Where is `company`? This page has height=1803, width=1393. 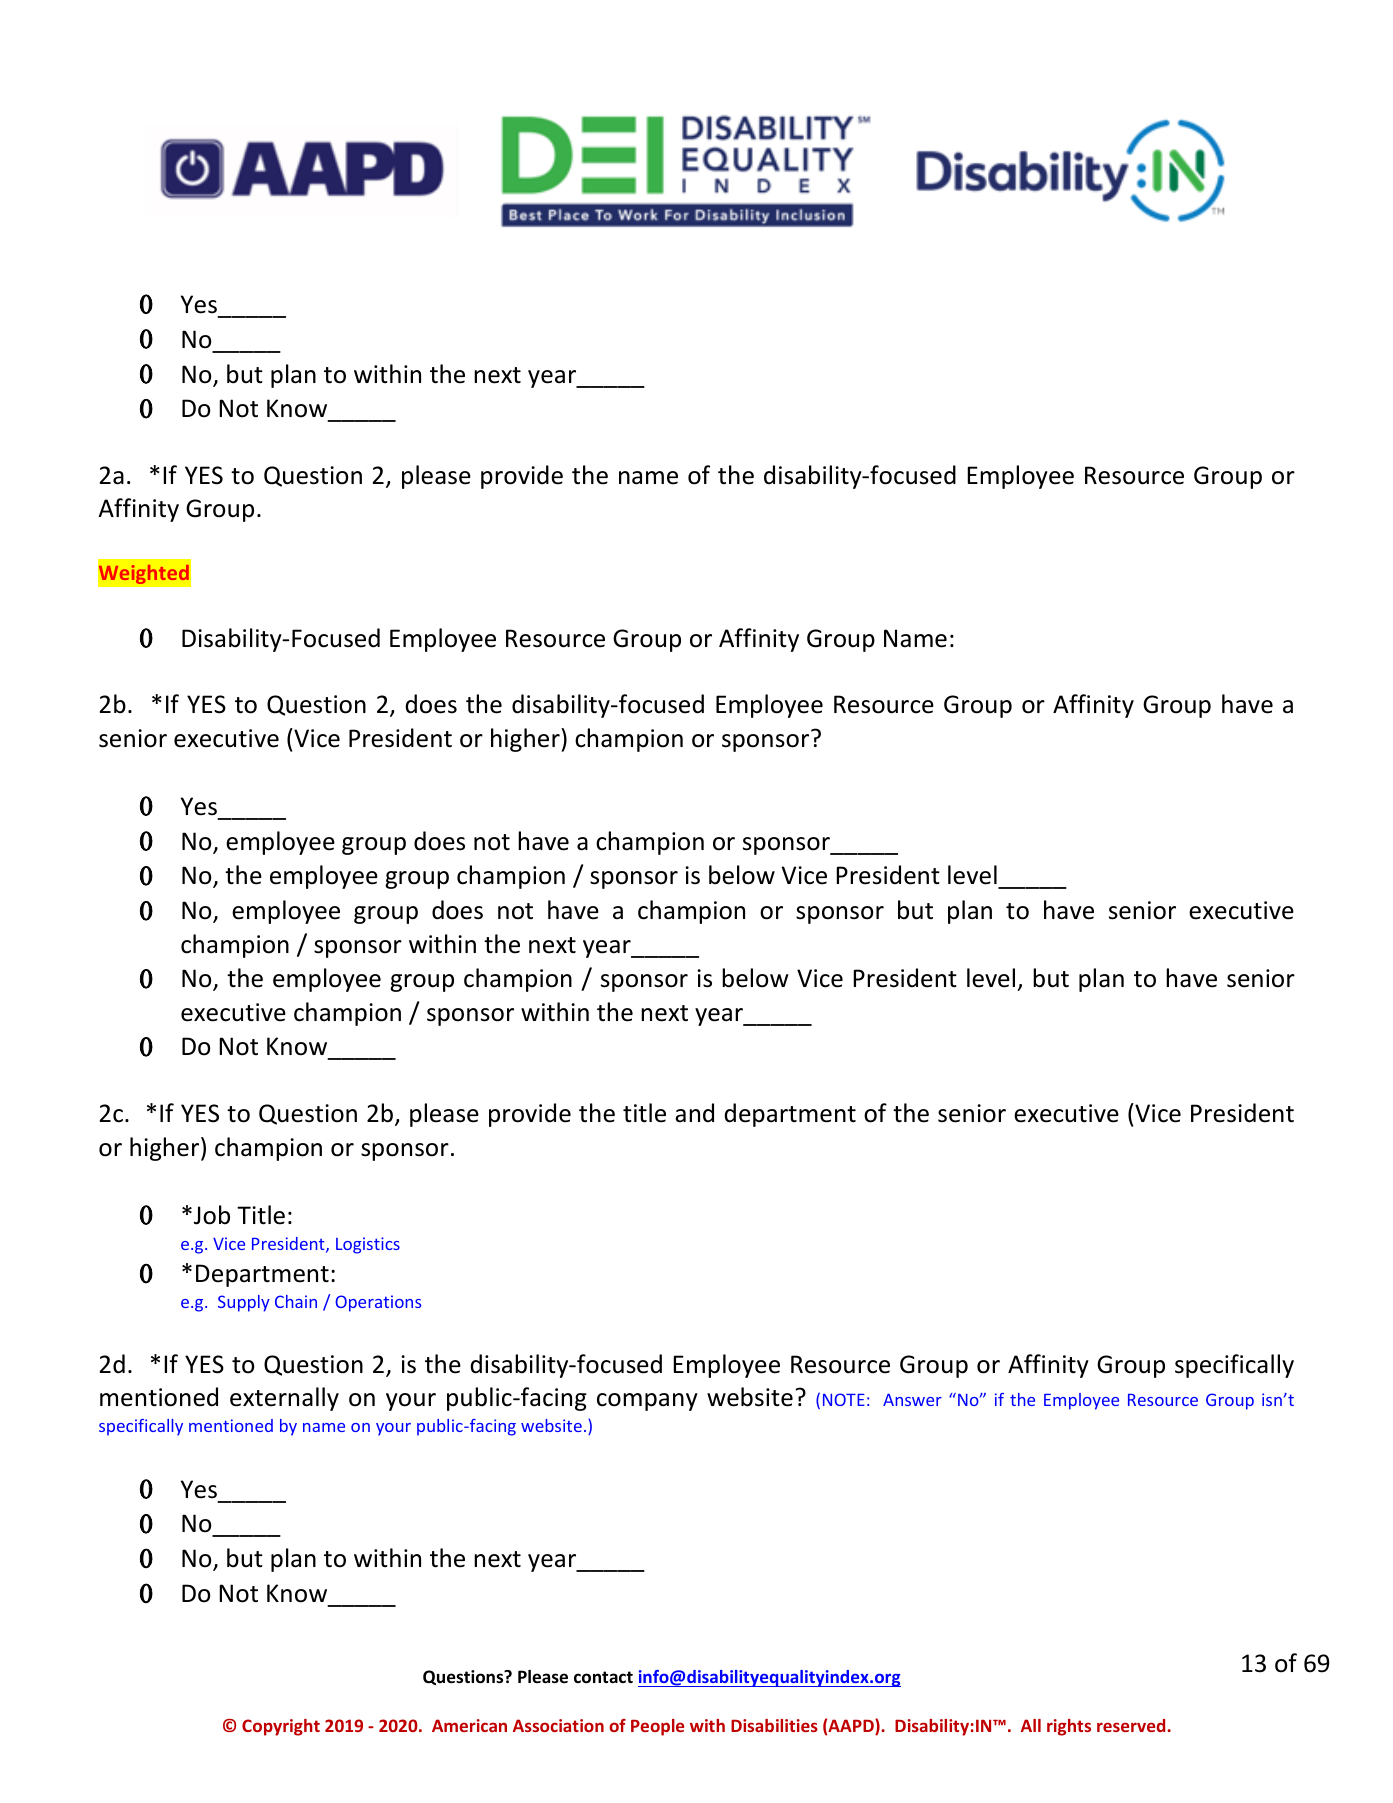
company is located at coordinates (647, 1402).
